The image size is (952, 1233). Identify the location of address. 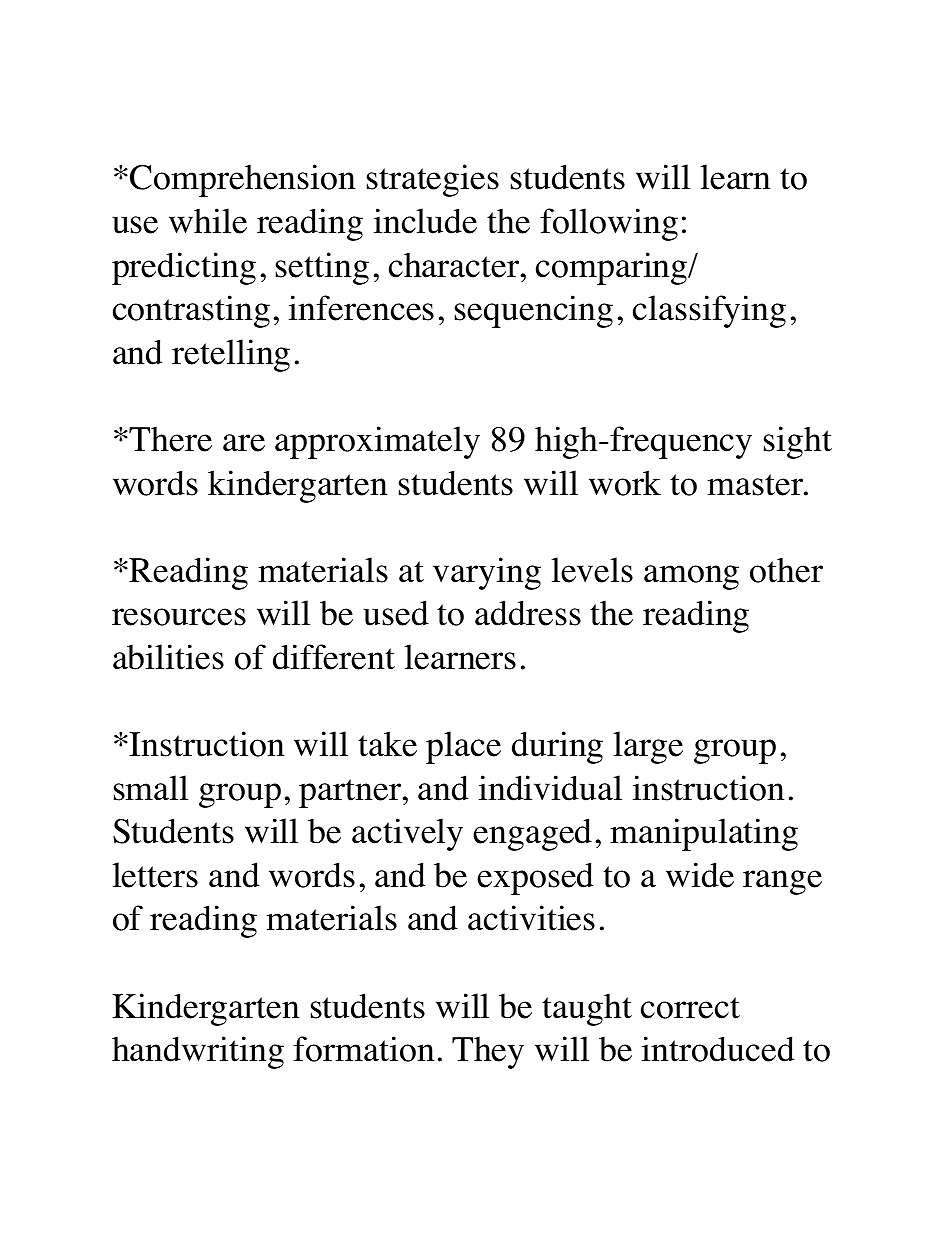
(528, 613).
